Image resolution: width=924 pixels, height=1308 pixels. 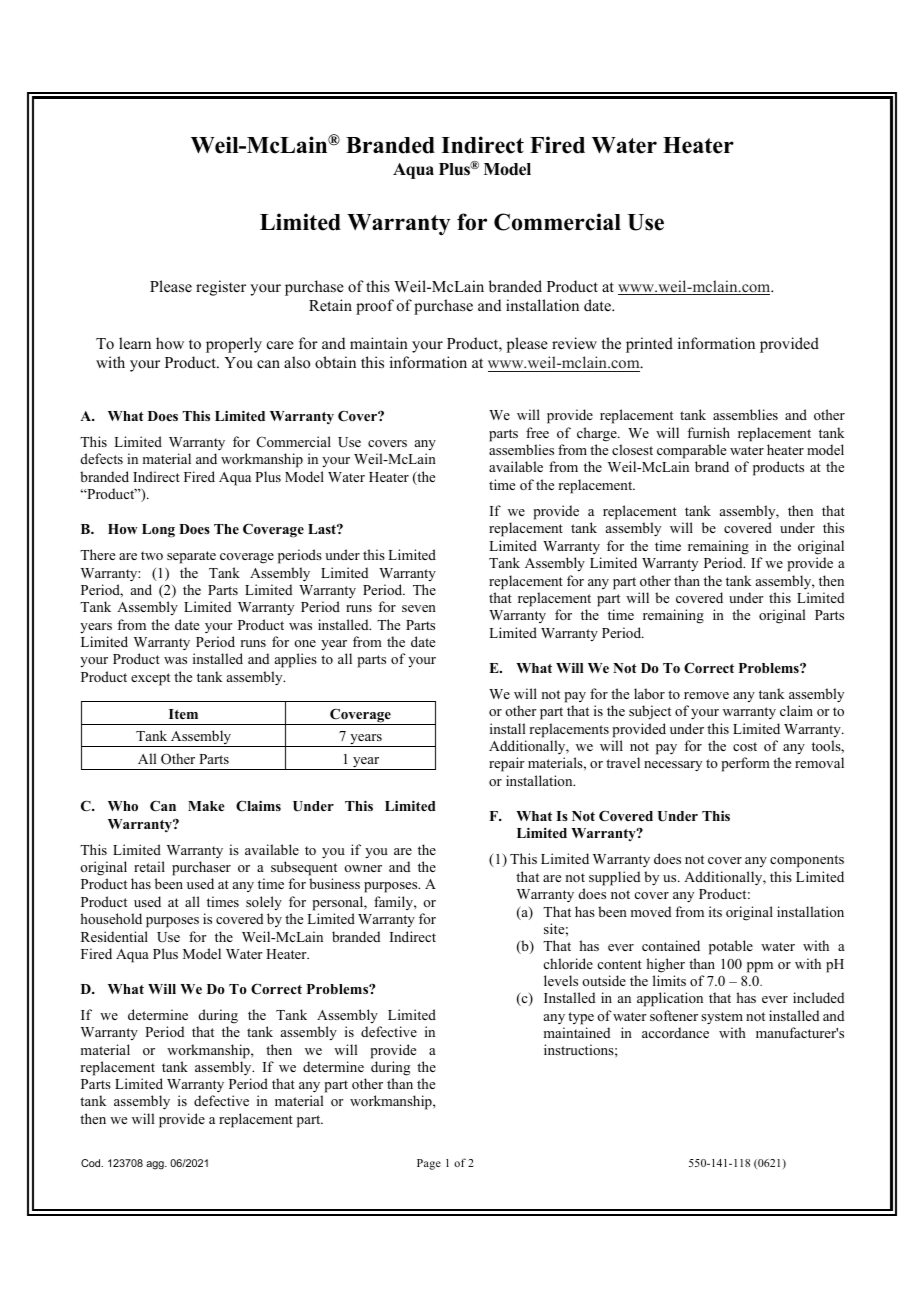 What do you see at coordinates (221, 288) in the image?
I see `register` at bounding box center [221, 288].
